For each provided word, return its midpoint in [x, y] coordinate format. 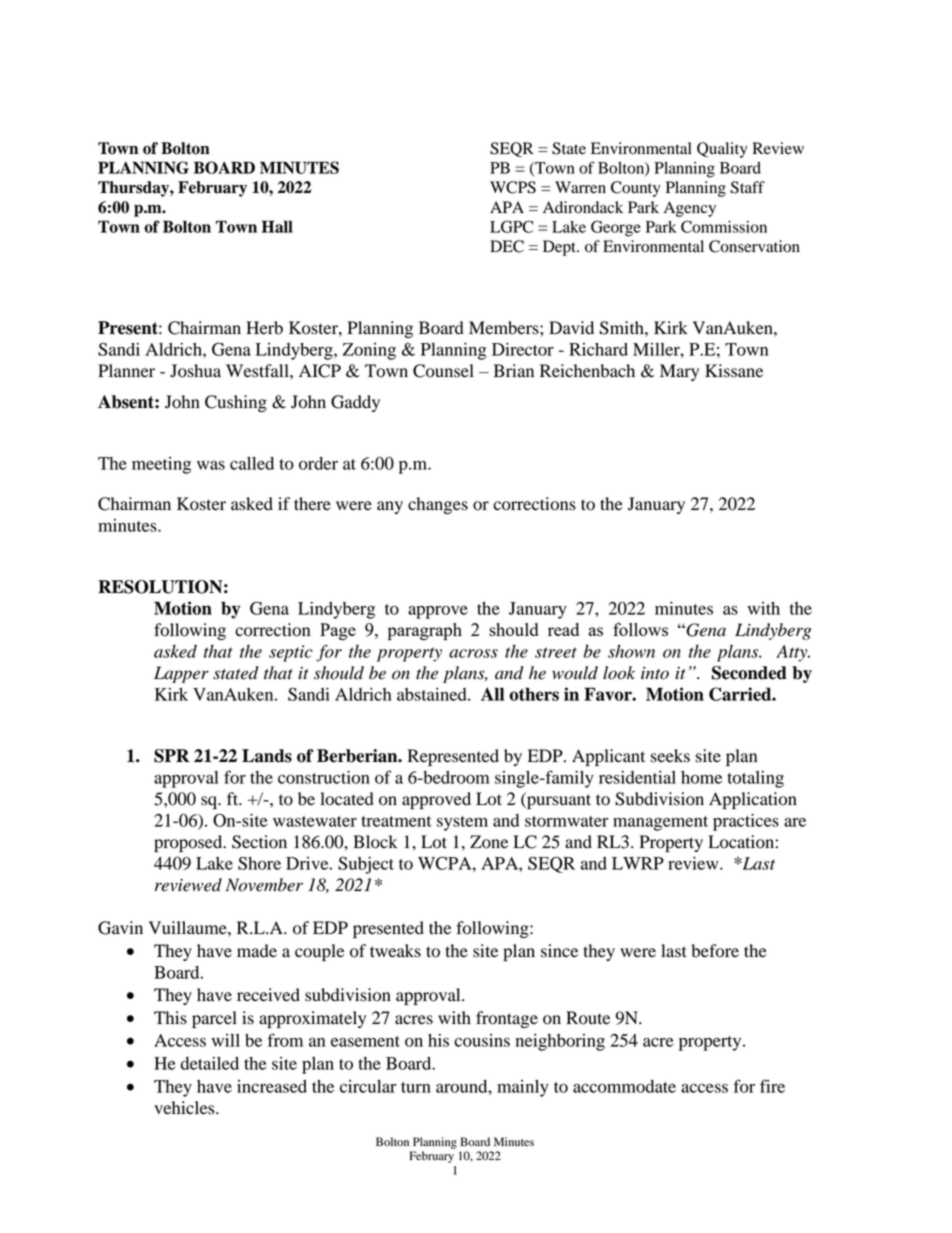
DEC [507, 246]
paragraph [425, 632]
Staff [747, 187]
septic [291, 653]
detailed [209, 1063]
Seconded [749, 673]
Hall [277, 226]
